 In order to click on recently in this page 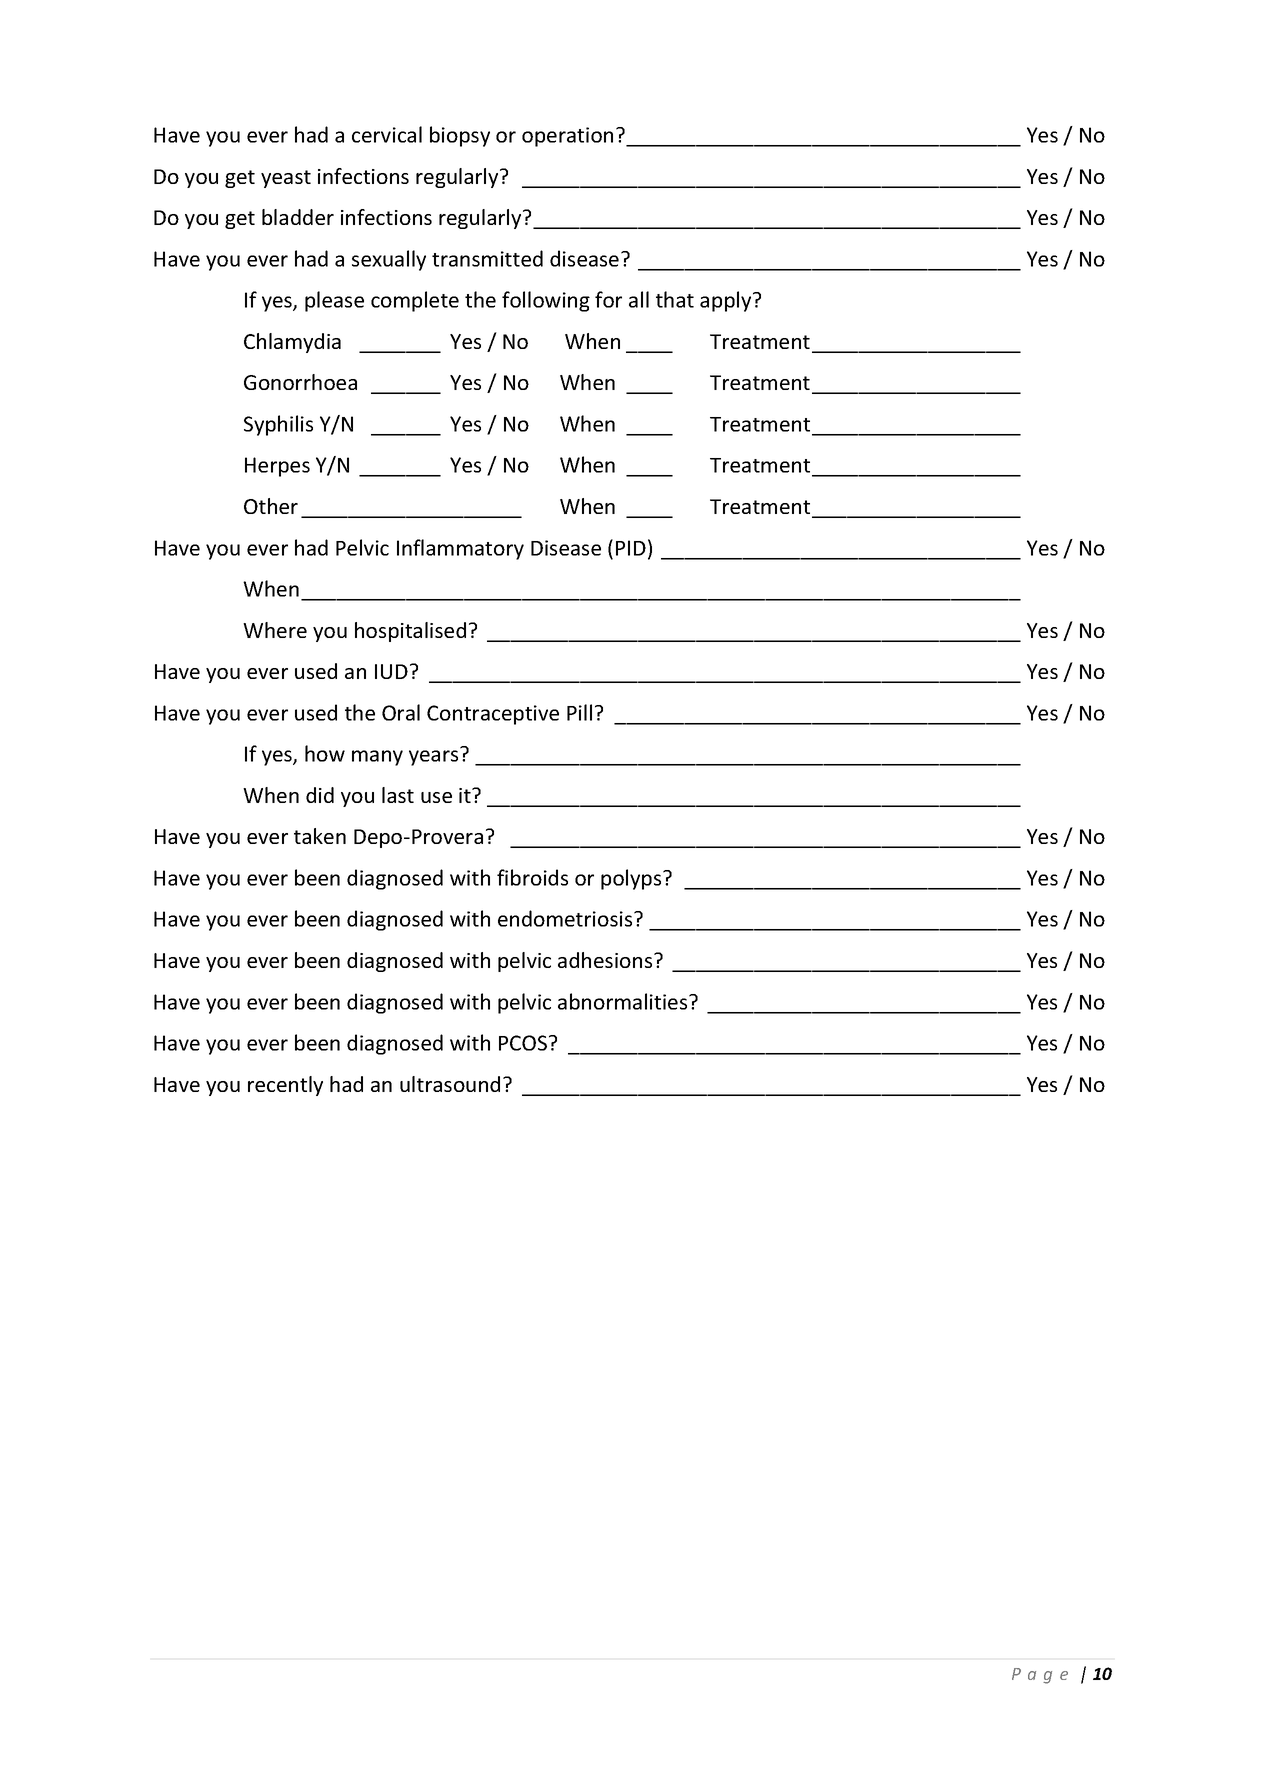, I will do `click(285, 1086)`.
